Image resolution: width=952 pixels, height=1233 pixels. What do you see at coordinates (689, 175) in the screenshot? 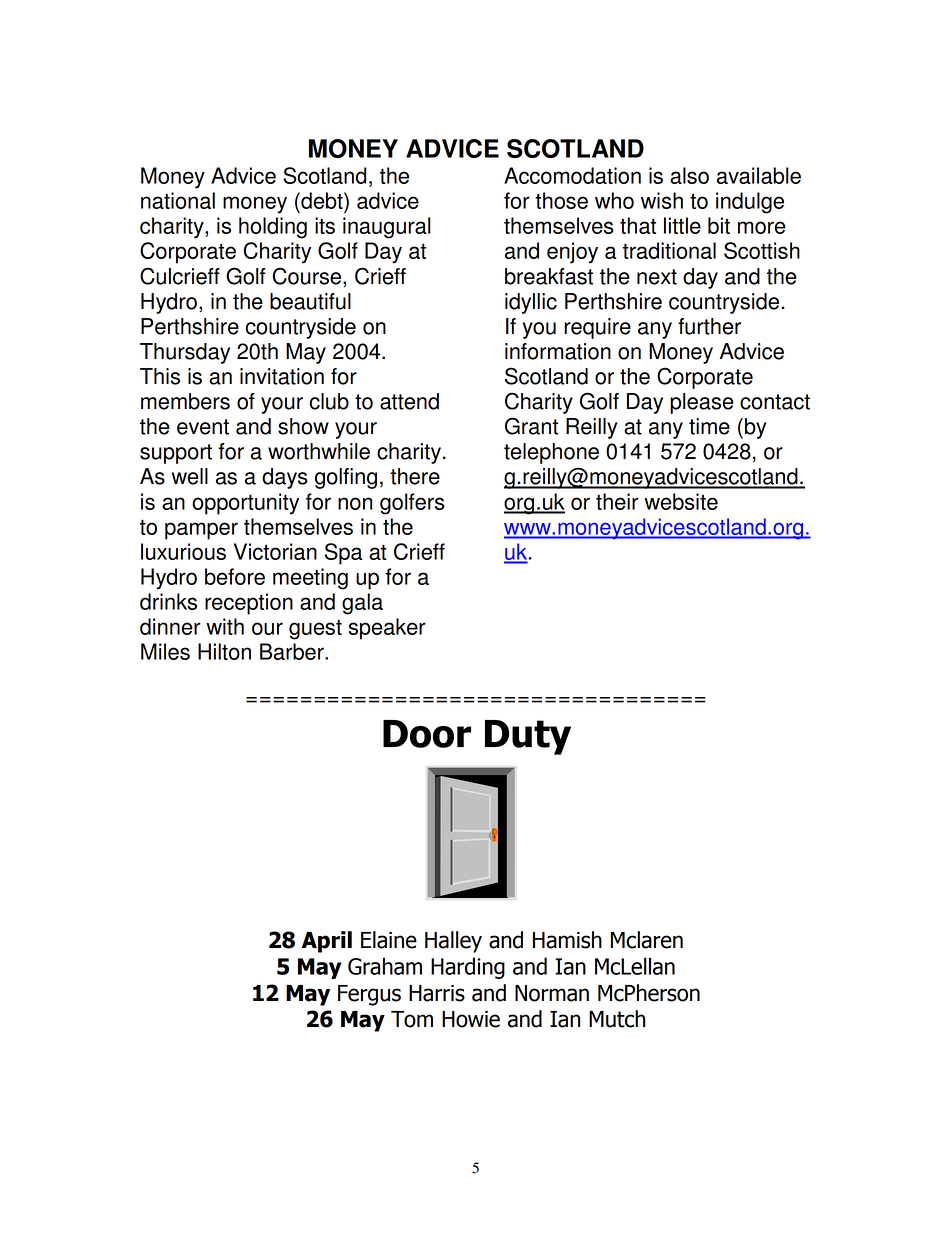
I see `also` at bounding box center [689, 175].
